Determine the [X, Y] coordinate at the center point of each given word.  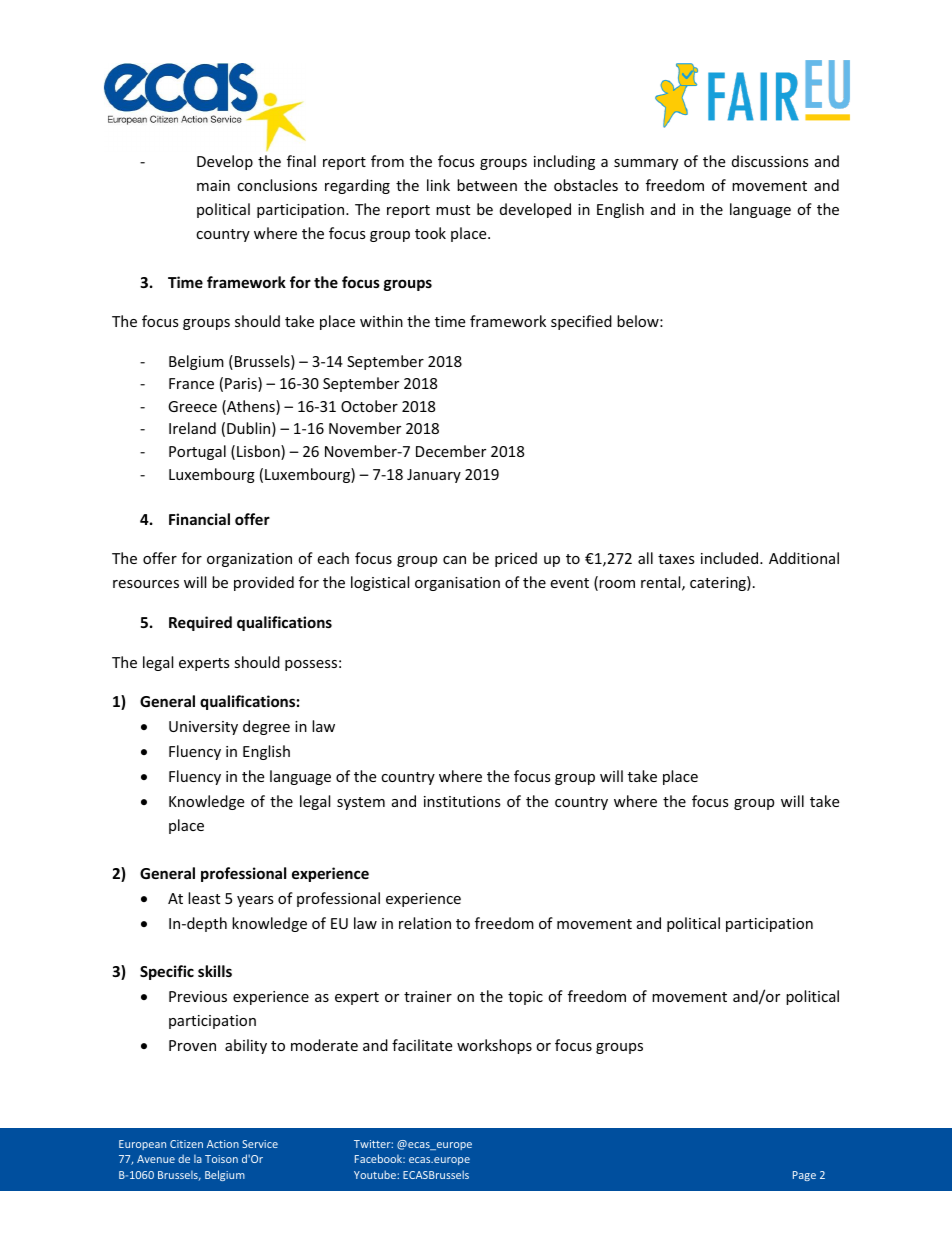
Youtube [376, 1174]
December [451, 451]
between [487, 185]
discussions [770, 161]
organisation [457, 584]
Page [804, 1176]
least [204, 898]
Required [200, 623]
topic [525, 998]
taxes [676, 559]
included [731, 558]
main [213, 185]
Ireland [192, 428]
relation [425, 923]
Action [223, 1144]
